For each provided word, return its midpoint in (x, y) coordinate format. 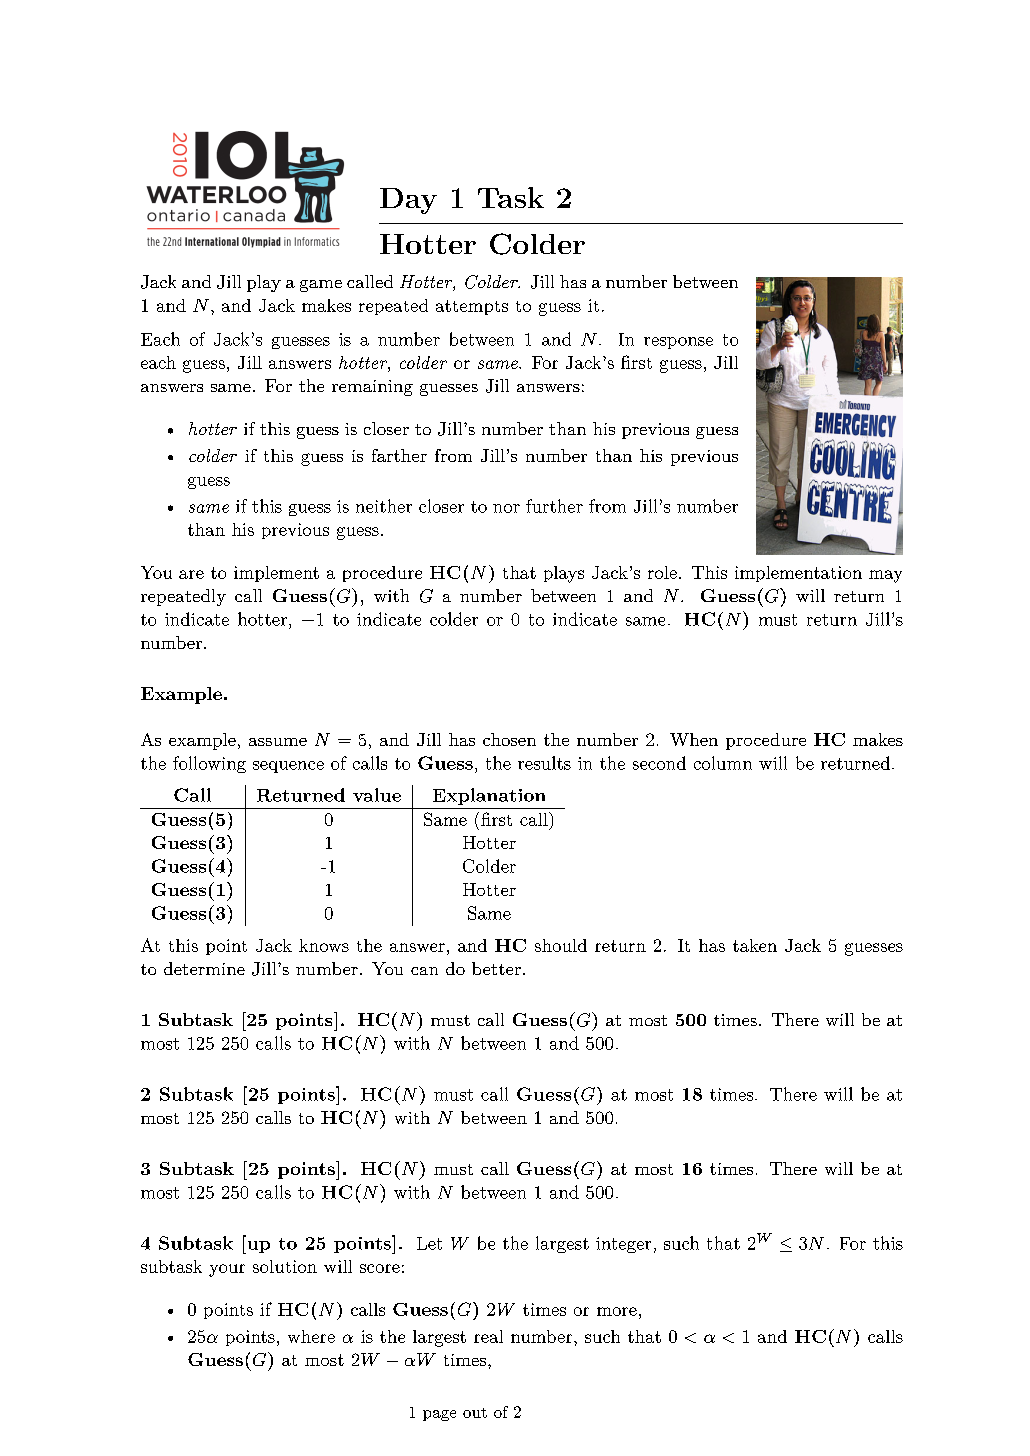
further (554, 506)
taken (755, 945)
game (321, 286)
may (885, 576)
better (496, 968)
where (311, 1336)
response (678, 343)
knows (324, 945)
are (191, 574)
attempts (472, 307)
